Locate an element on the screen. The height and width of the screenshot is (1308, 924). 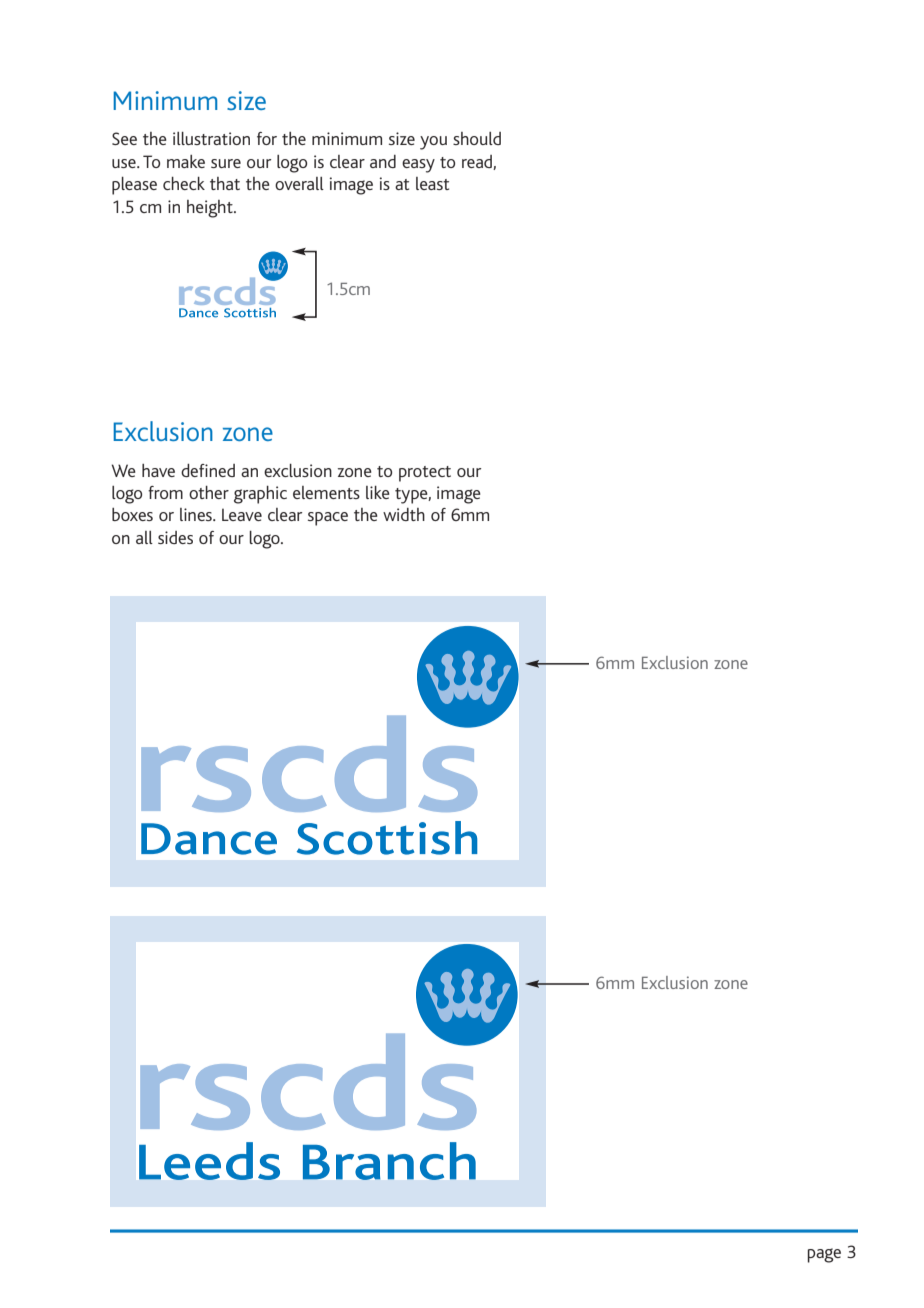
like is located at coordinates (378, 492).
